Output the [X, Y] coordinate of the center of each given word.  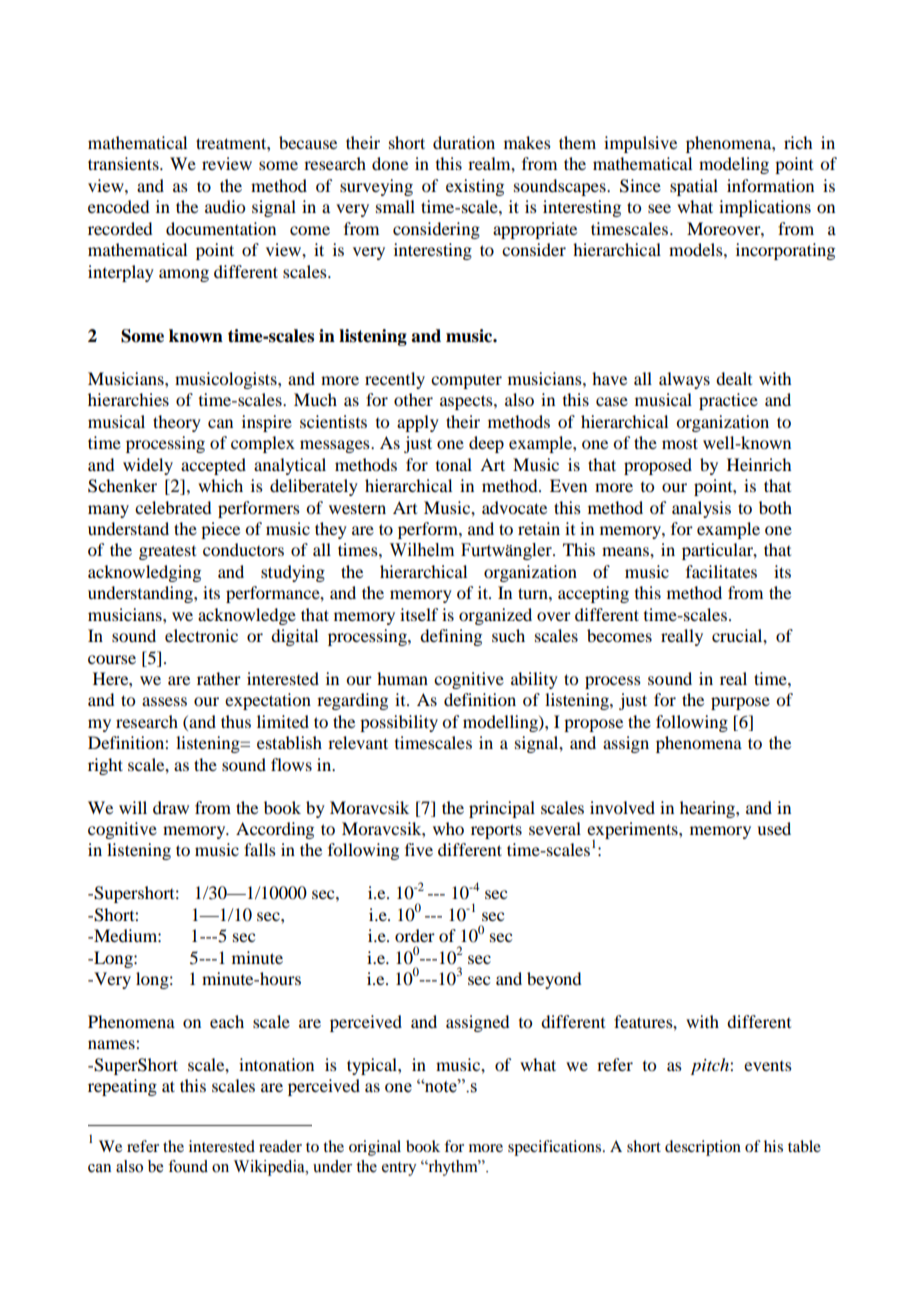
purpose [740, 703]
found [188, 1166]
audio [225, 206]
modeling [734, 165]
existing [475, 187]
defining [451, 637]
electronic [201, 635]
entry [399, 1169]
